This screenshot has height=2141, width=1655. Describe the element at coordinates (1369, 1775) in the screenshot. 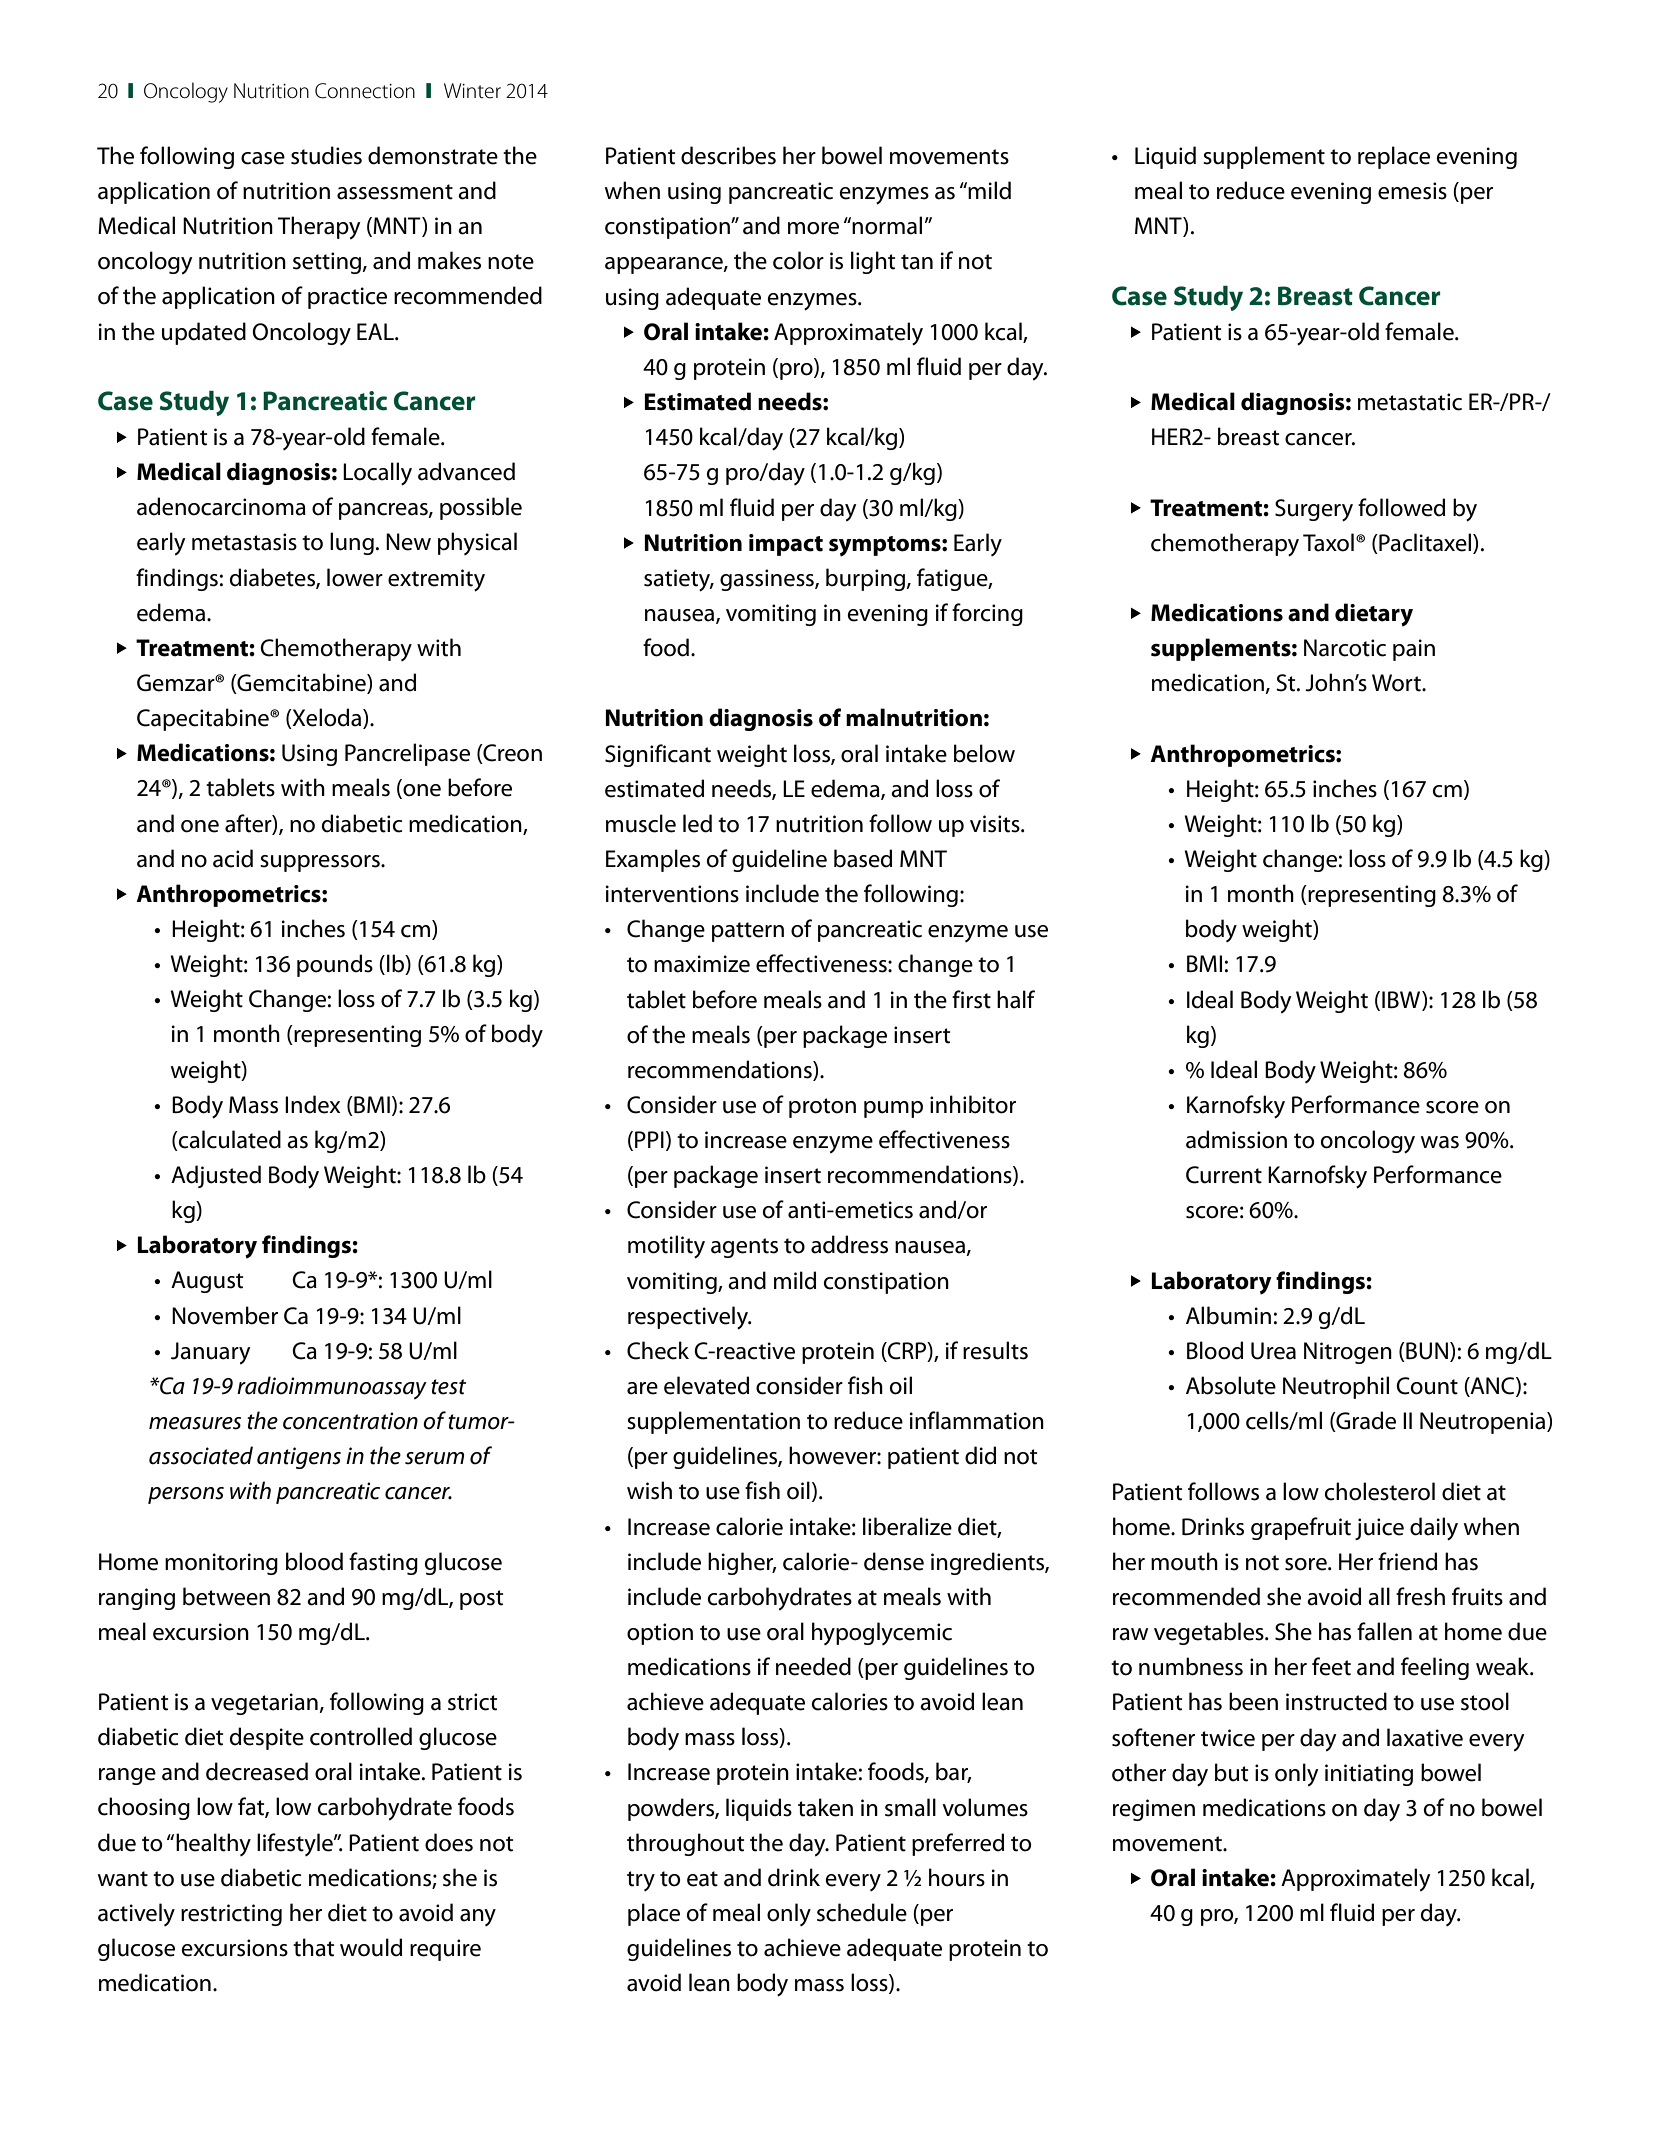

I see `initiating` at that location.
